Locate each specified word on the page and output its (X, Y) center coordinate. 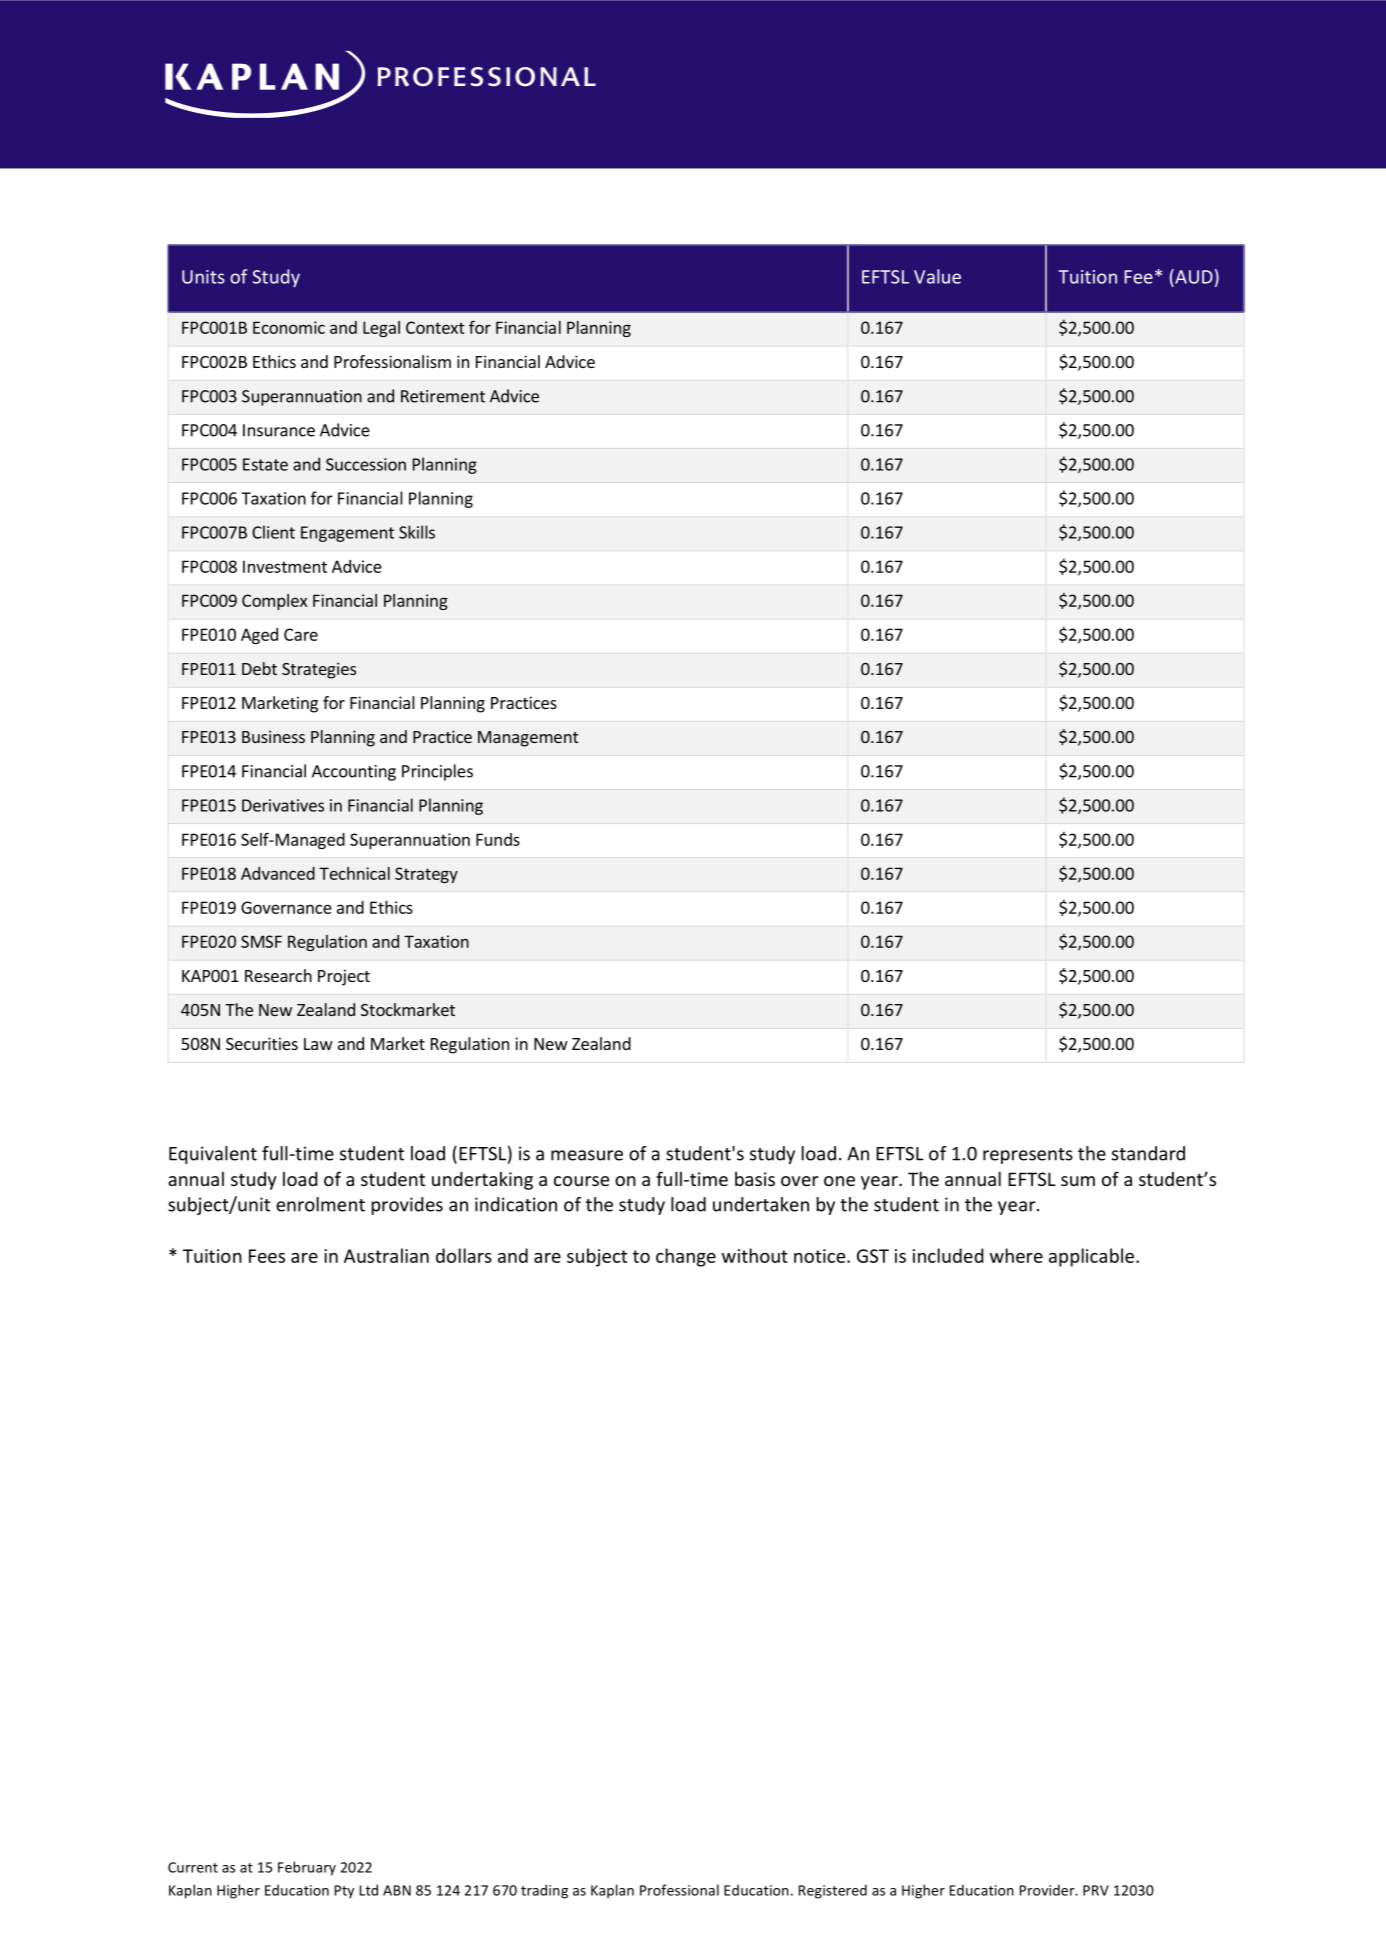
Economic (289, 327)
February (307, 1868)
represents (1028, 1156)
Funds (498, 839)
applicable (1091, 1257)
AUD (1193, 276)
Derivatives (283, 805)
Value (937, 276)
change (686, 1257)
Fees (267, 1256)
